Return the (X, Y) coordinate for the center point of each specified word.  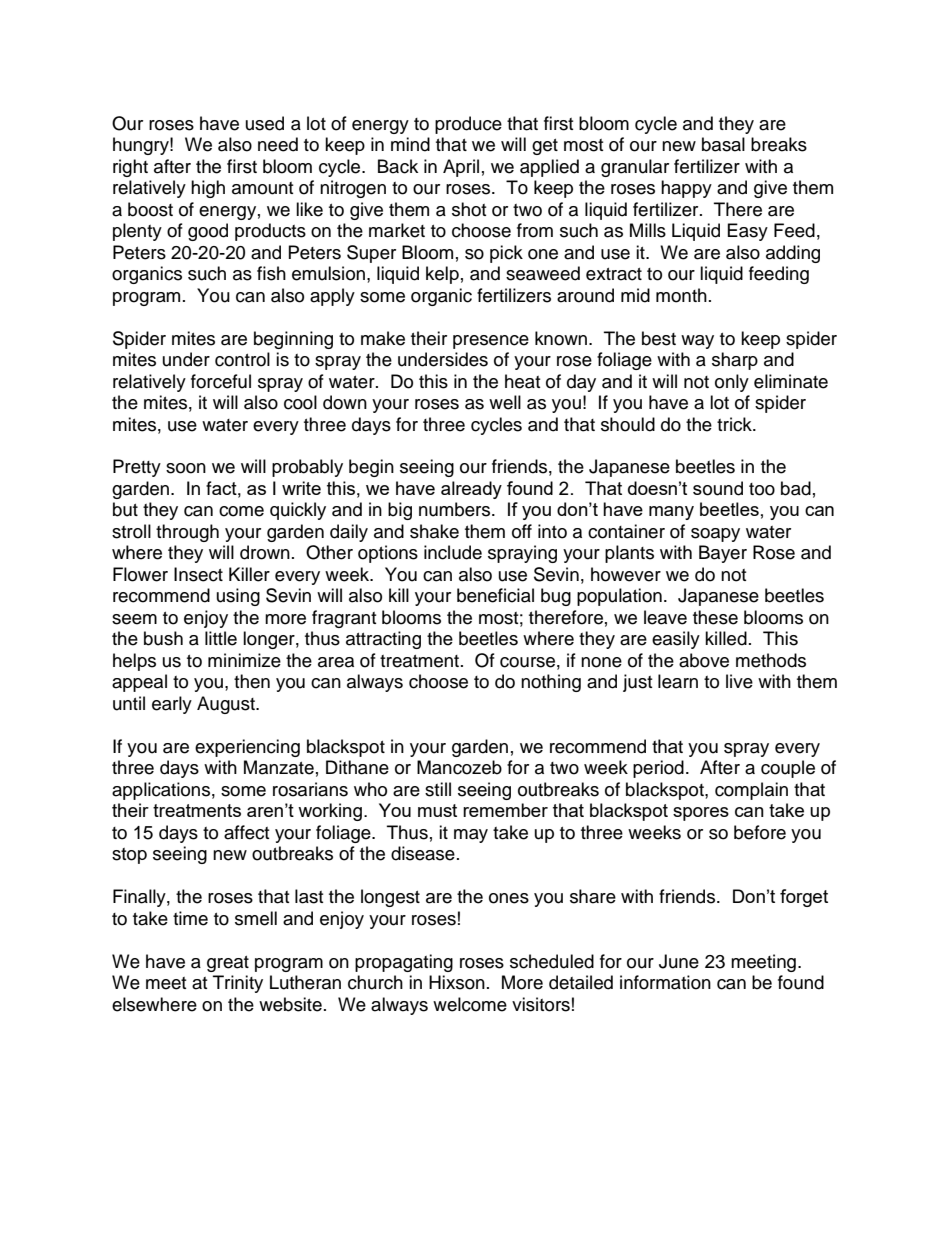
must (437, 810)
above (704, 660)
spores (701, 814)
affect (246, 832)
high (208, 189)
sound (718, 488)
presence (491, 342)
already (471, 490)
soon (186, 468)
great (228, 964)
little (221, 638)
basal (723, 144)
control (242, 359)
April (461, 168)
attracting (383, 640)
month (681, 295)
